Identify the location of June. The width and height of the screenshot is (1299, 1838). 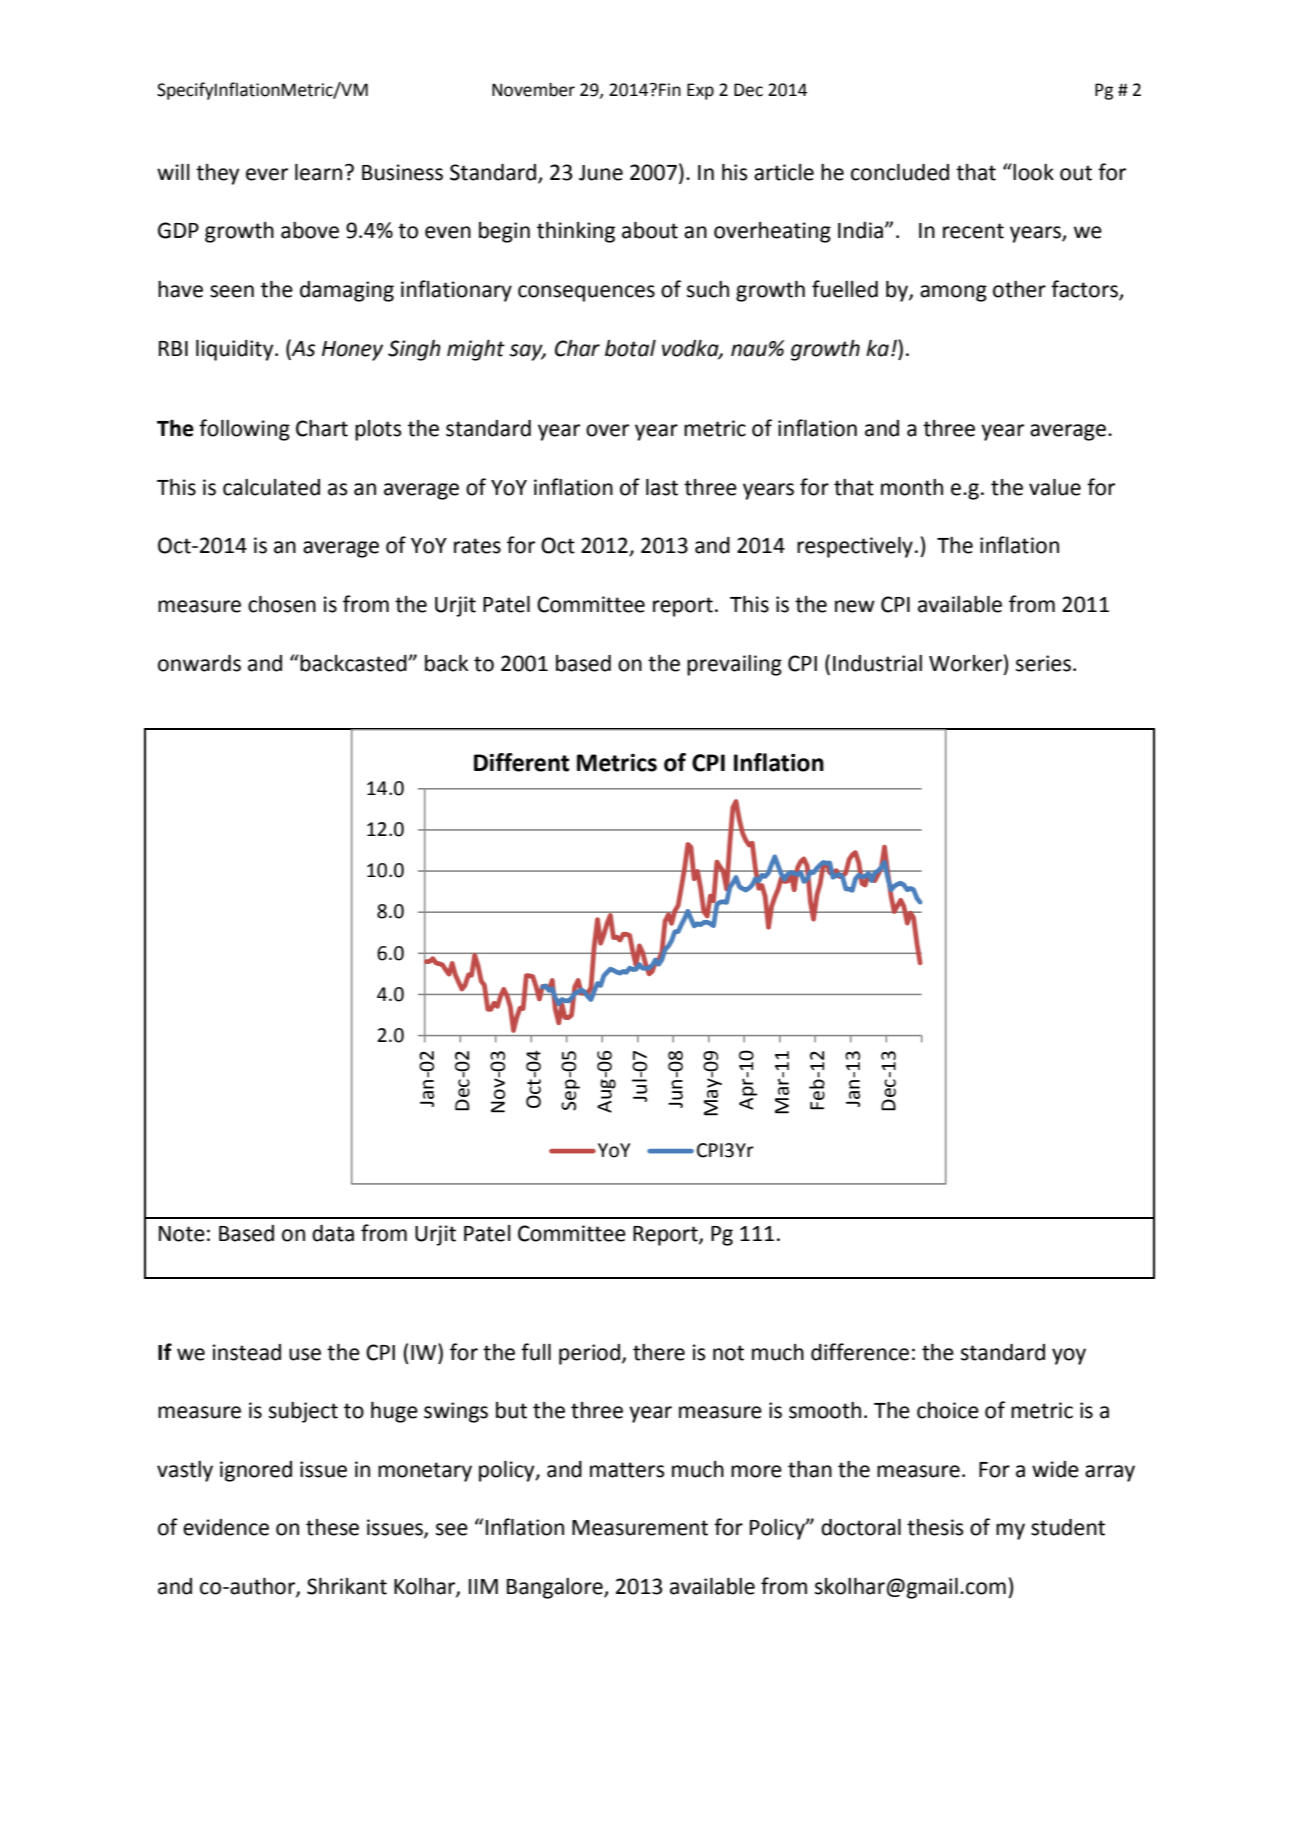
(601, 173).
